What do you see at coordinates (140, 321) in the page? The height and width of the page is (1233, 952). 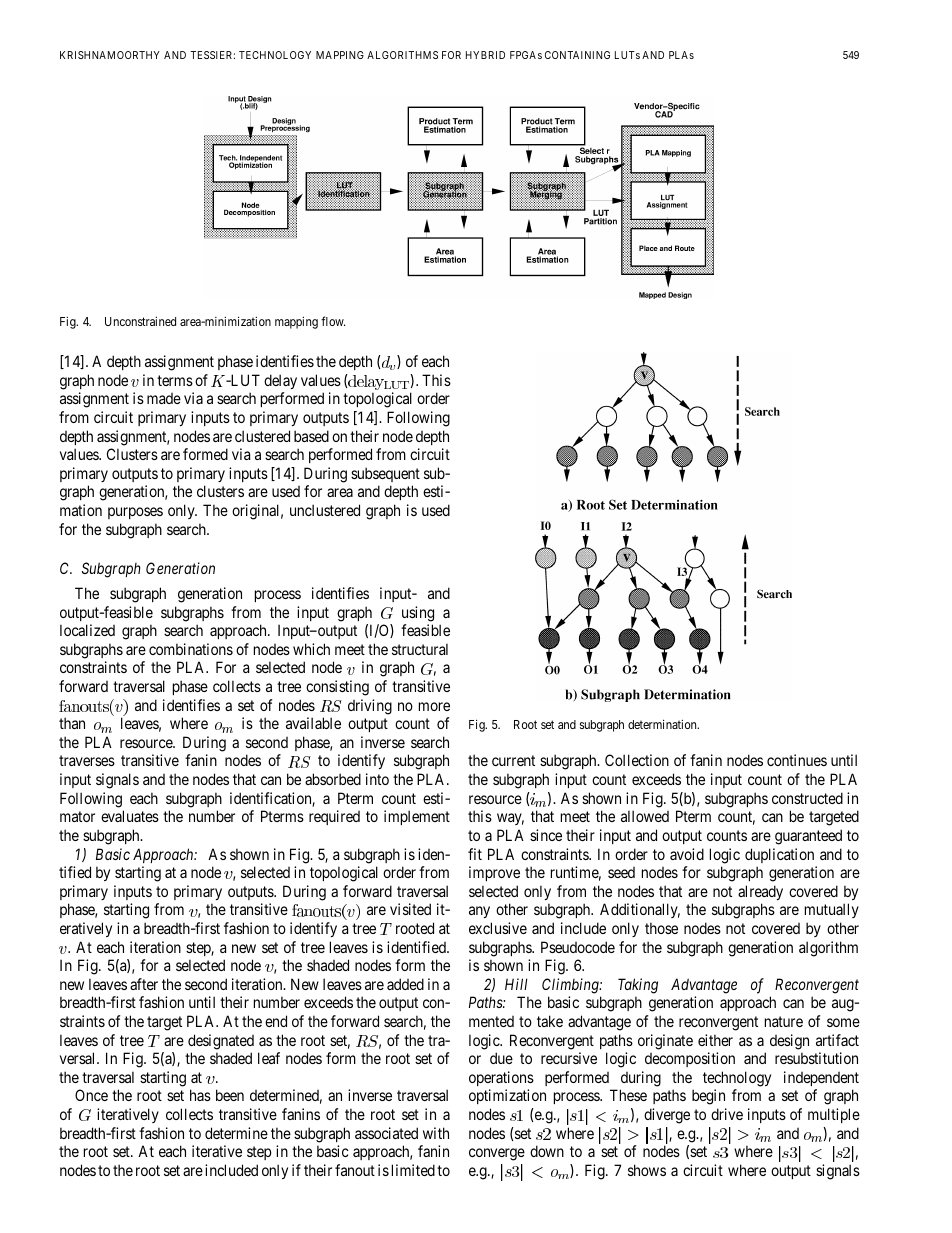 I see `Unconstrained` at bounding box center [140, 321].
